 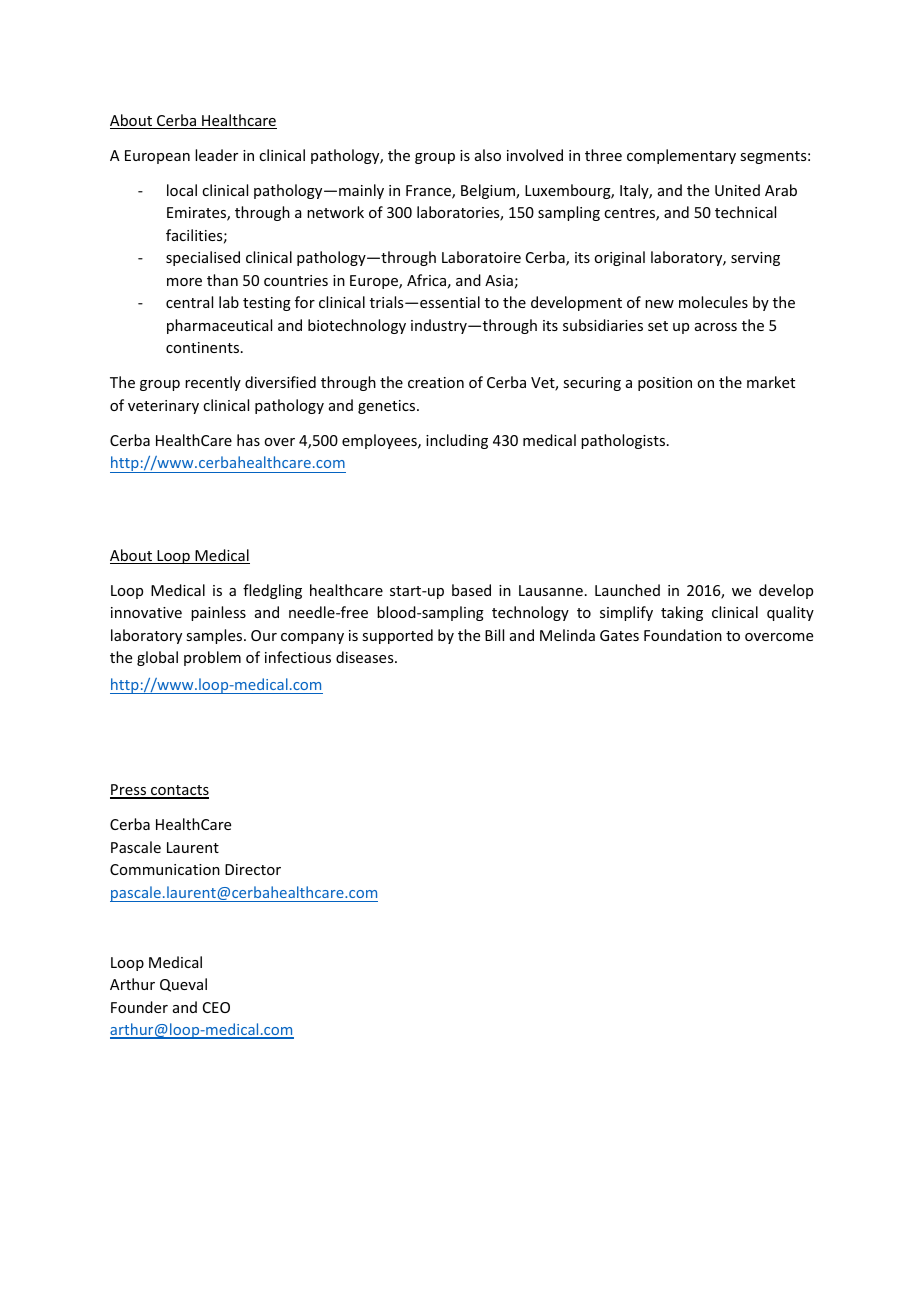 I want to click on creation, so click(x=436, y=382).
